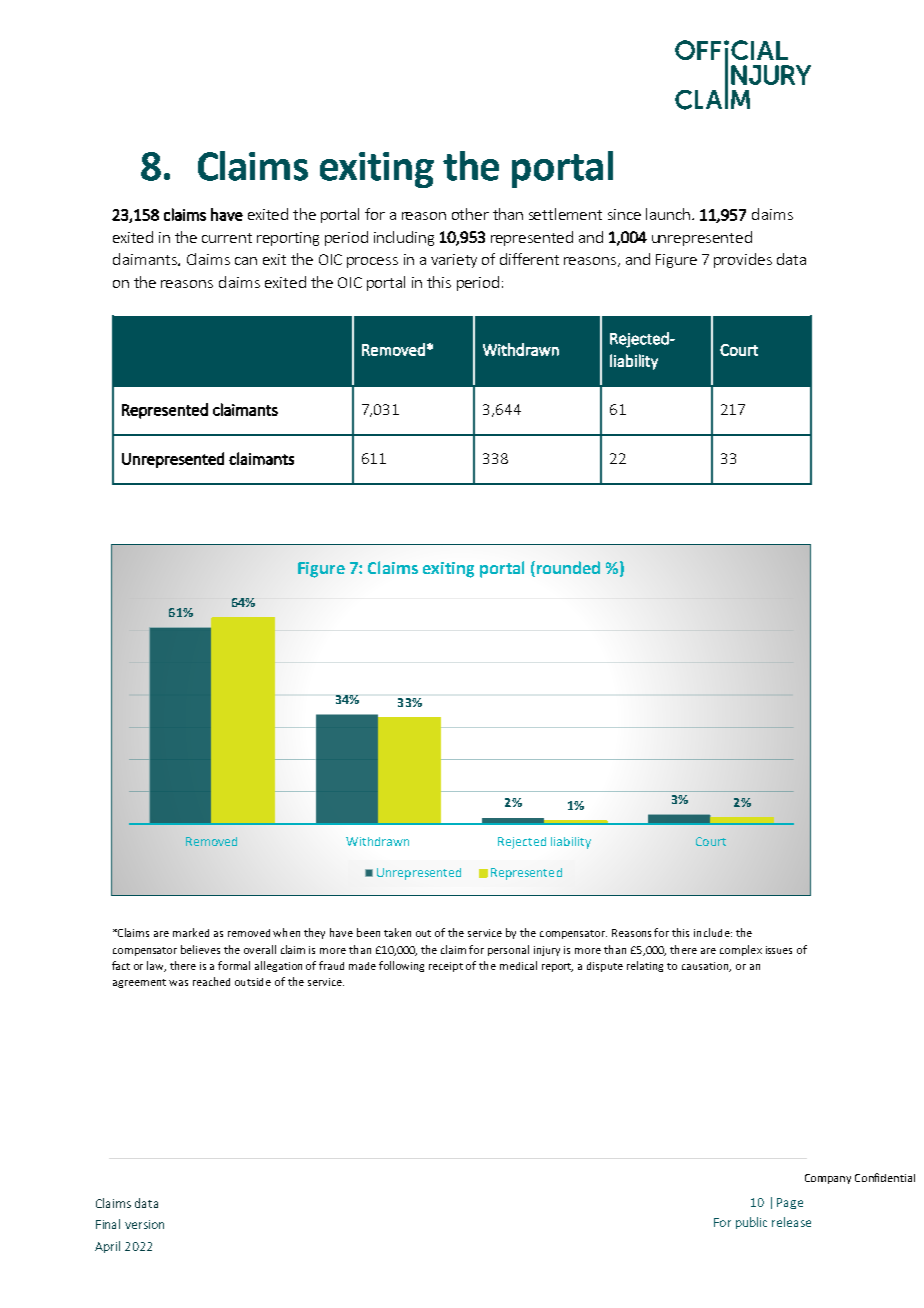 Image resolution: width=924 pixels, height=1308 pixels. What do you see at coordinates (743, 260) in the document?
I see `provides` at bounding box center [743, 260].
